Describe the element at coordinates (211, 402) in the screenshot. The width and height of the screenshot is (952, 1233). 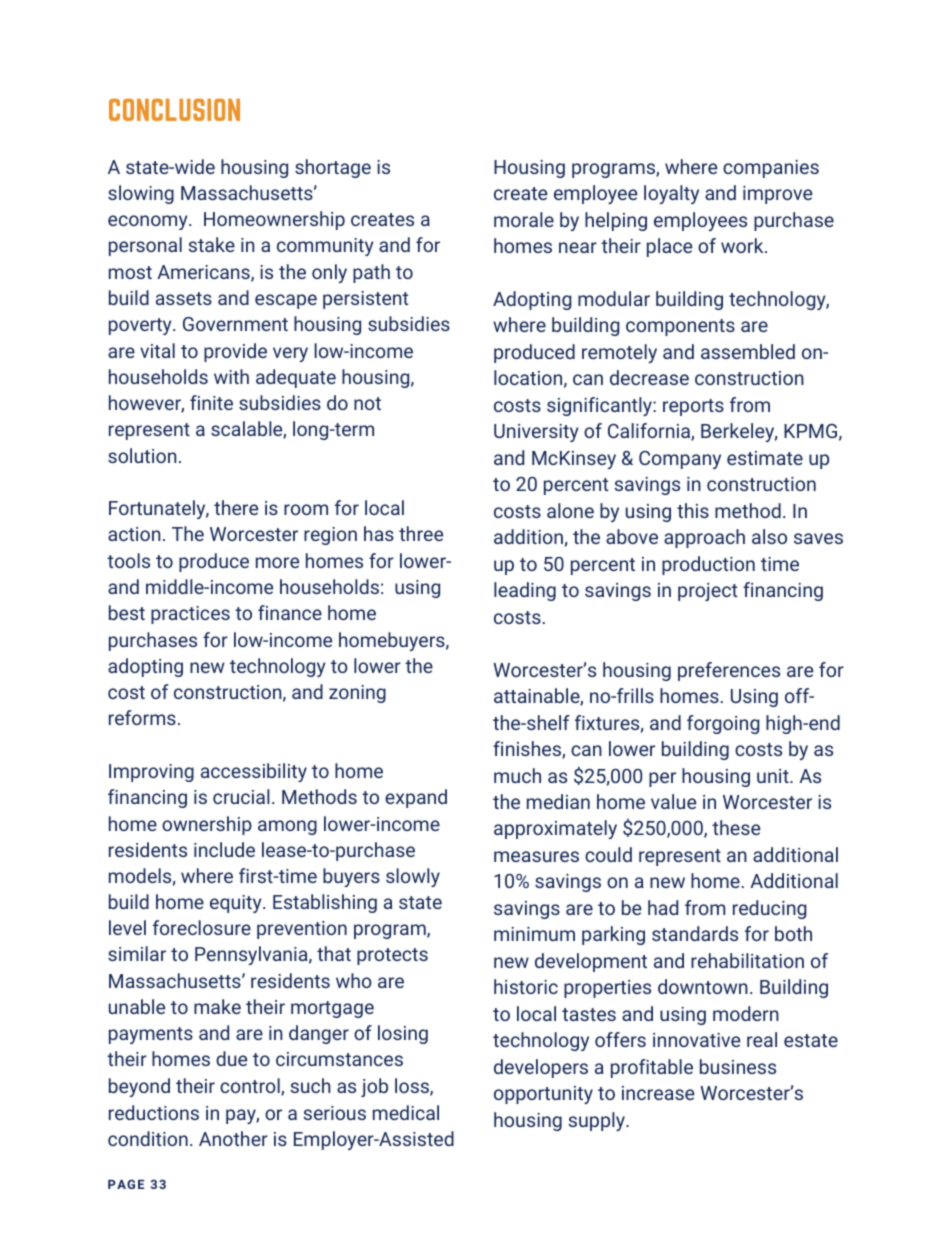
I see `finite` at that location.
